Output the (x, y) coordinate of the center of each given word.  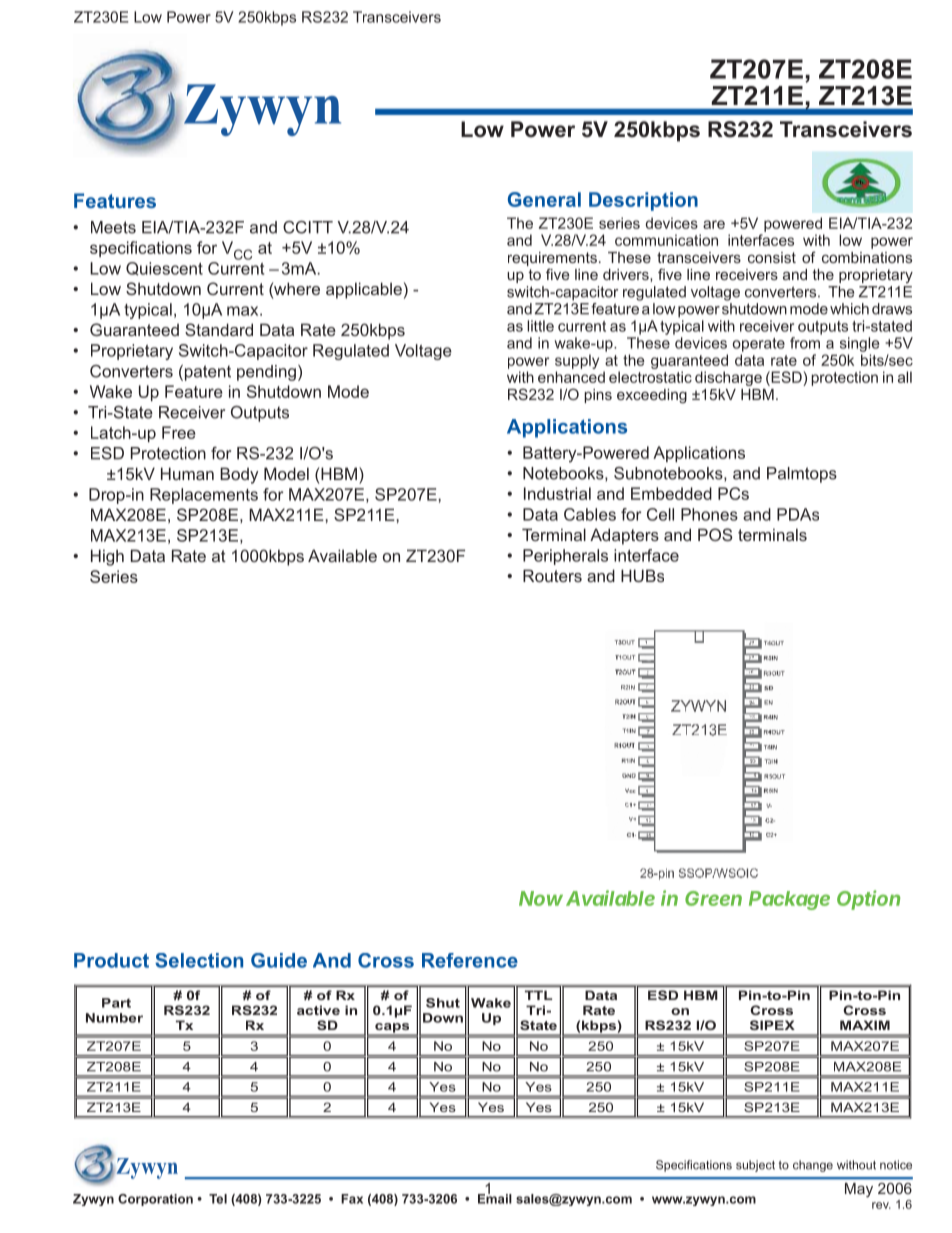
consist (772, 257)
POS (715, 534)
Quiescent (164, 269)
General (544, 199)
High (107, 557)
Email (495, 1197)
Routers (552, 575)
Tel (218, 1199)
